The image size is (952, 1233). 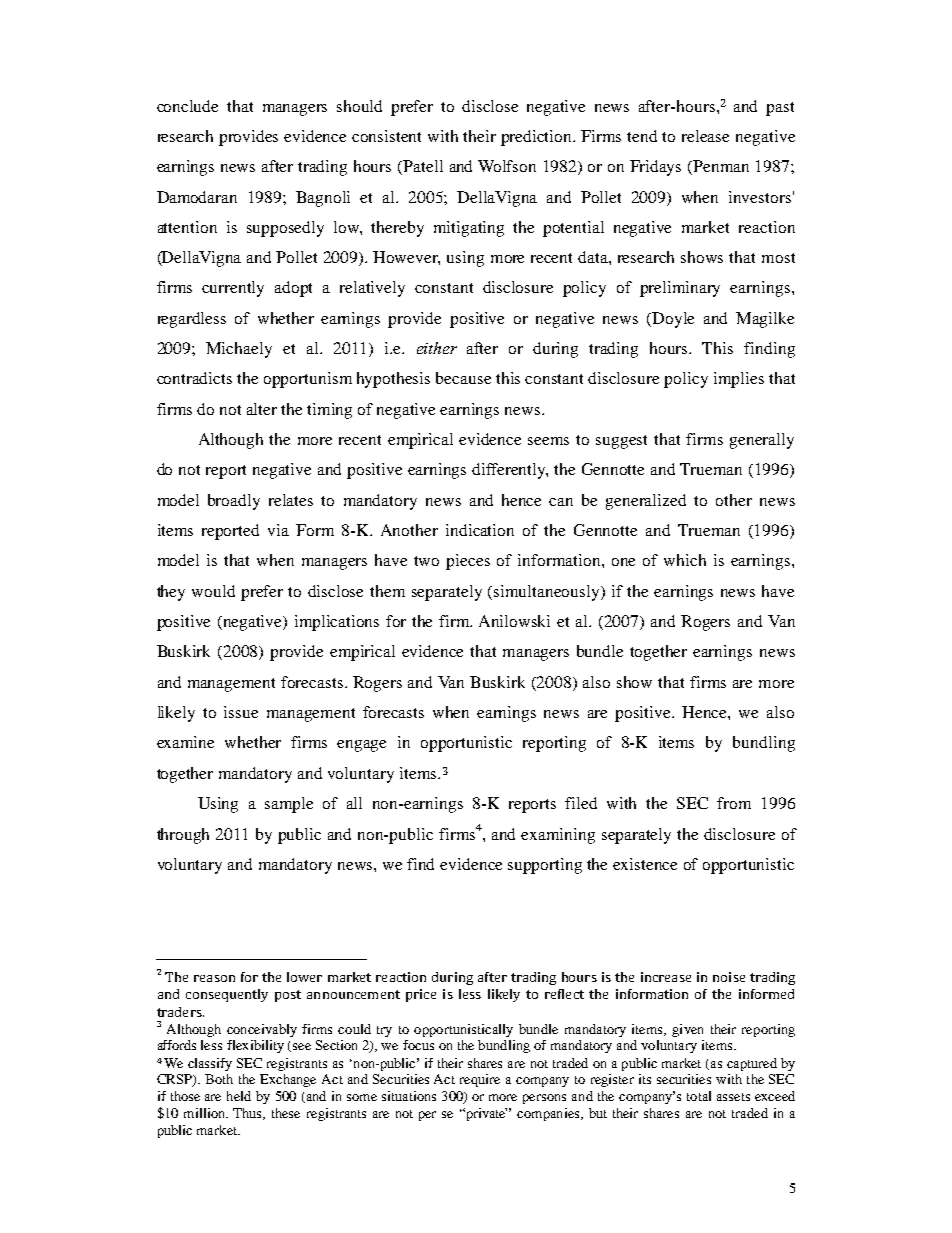 What do you see at coordinates (705, 136) in the document?
I see `release` at bounding box center [705, 136].
